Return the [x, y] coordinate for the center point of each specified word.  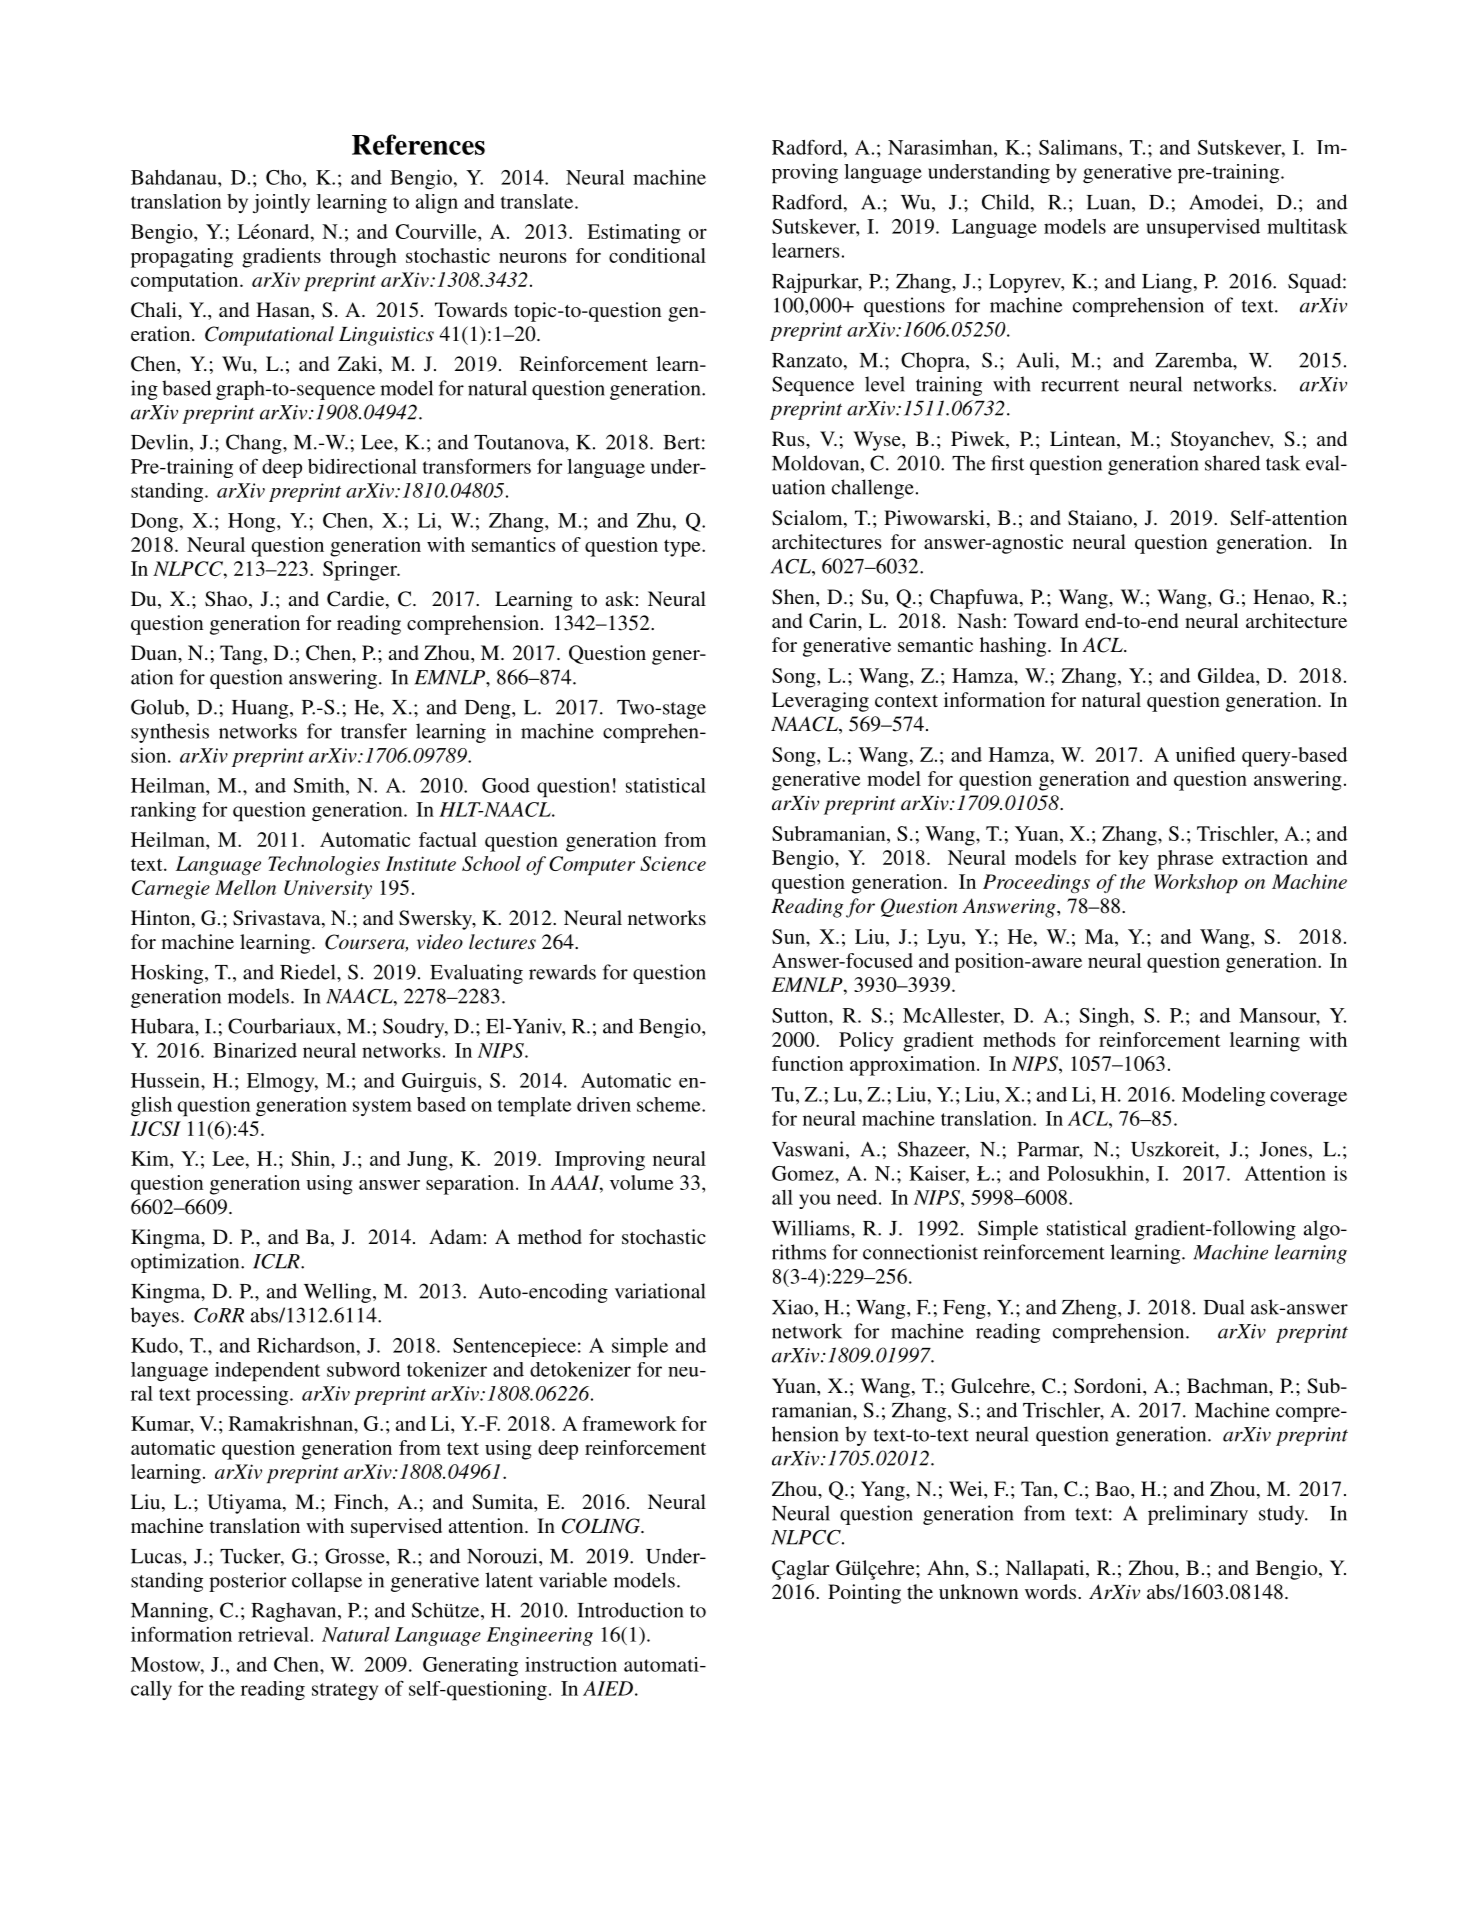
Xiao [794, 1308]
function [807, 1063]
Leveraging [820, 702]
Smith [320, 785]
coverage [1308, 1098]
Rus [789, 438]
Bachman [1228, 1385]
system [382, 1107]
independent [267, 1372]
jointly [281, 203]
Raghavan [295, 1612]
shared [1232, 463]
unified [1205, 754]
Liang [1167, 283]
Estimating [634, 234]
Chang [255, 444]
